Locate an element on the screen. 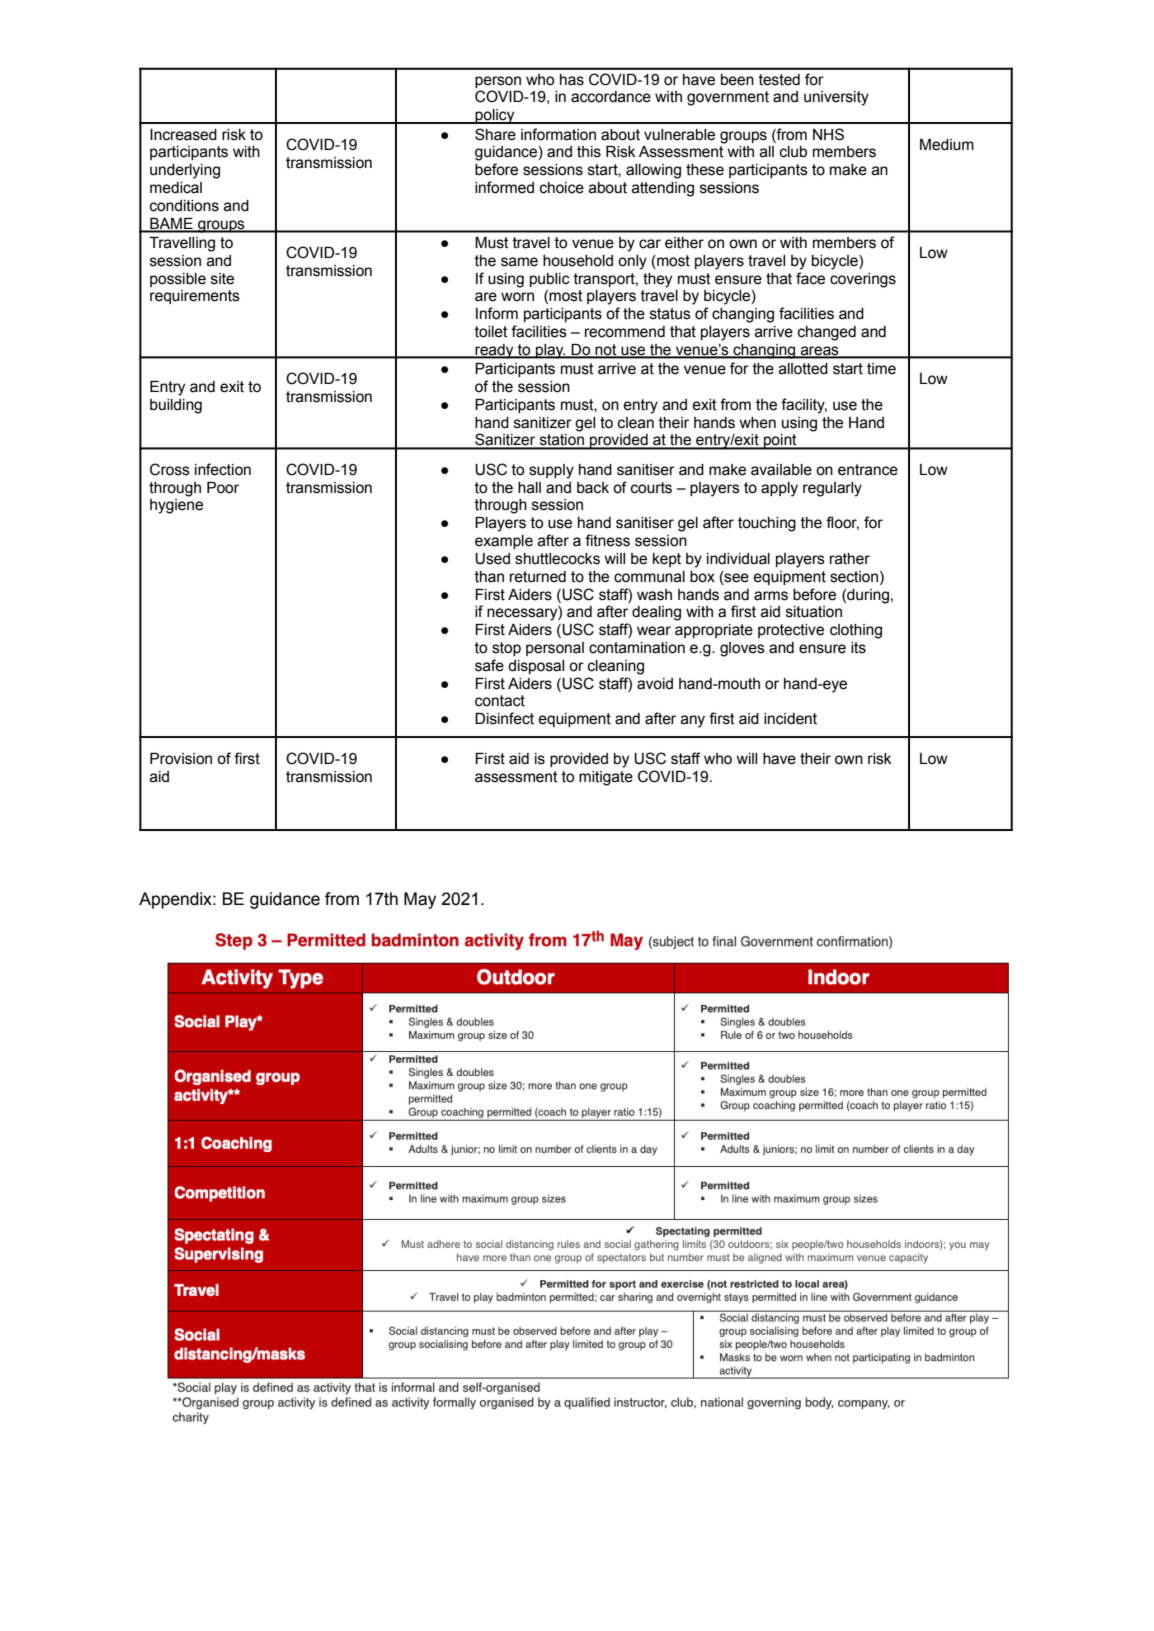 The width and height of the screenshot is (1154, 1631). building is located at coordinates (176, 406).
